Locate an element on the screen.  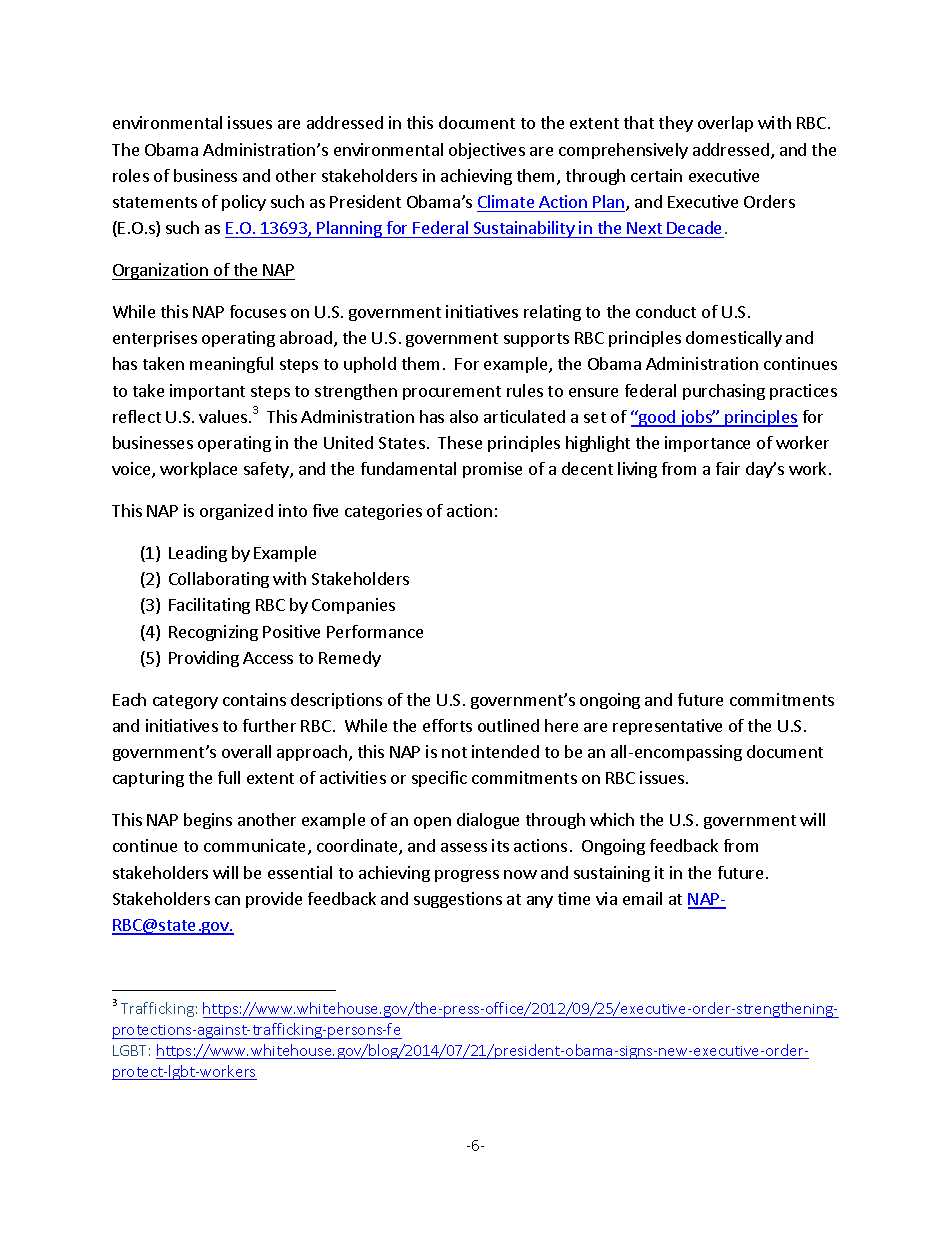
procurement is located at coordinates (452, 393).
